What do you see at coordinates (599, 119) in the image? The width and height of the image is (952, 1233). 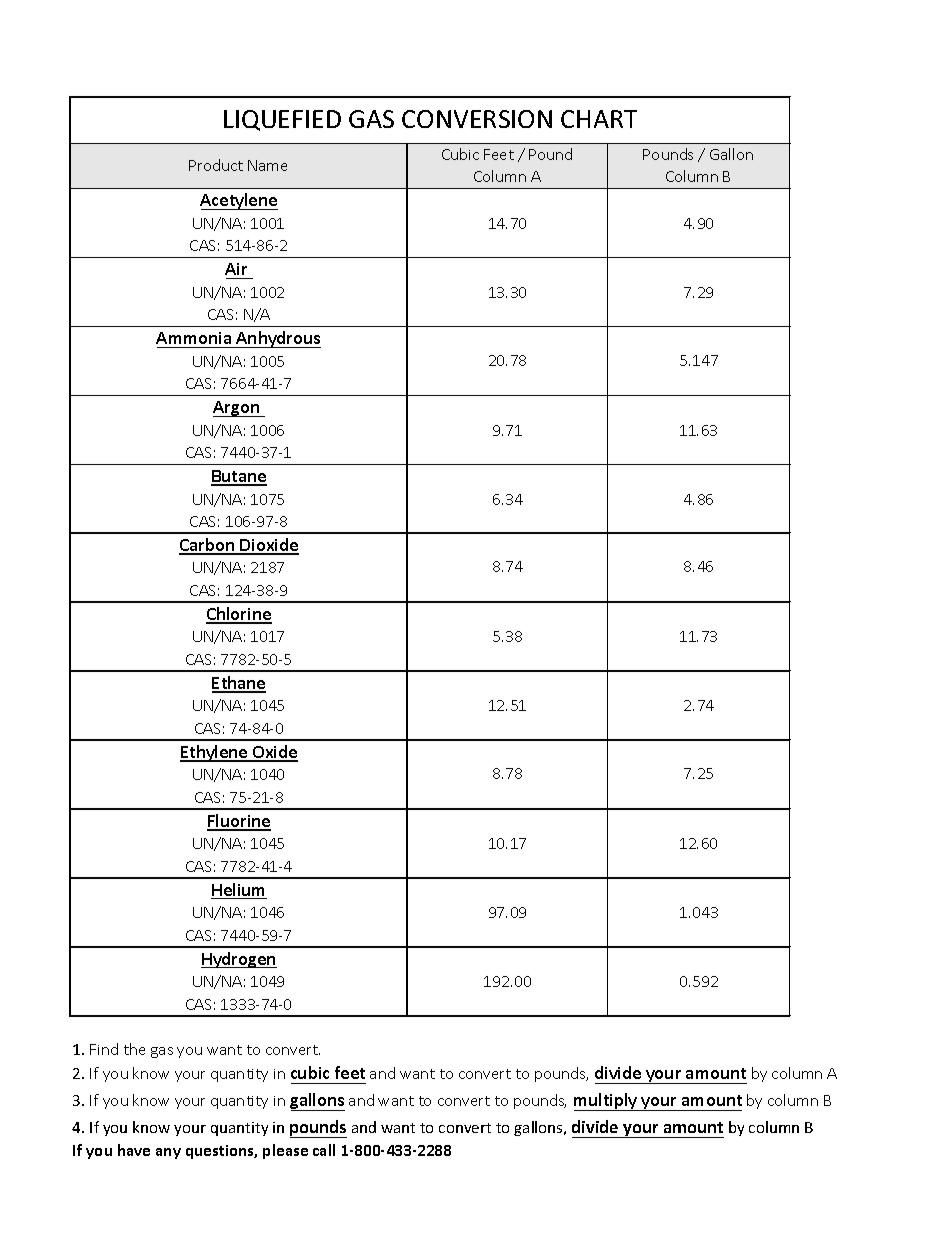 I see `CHART` at bounding box center [599, 119].
